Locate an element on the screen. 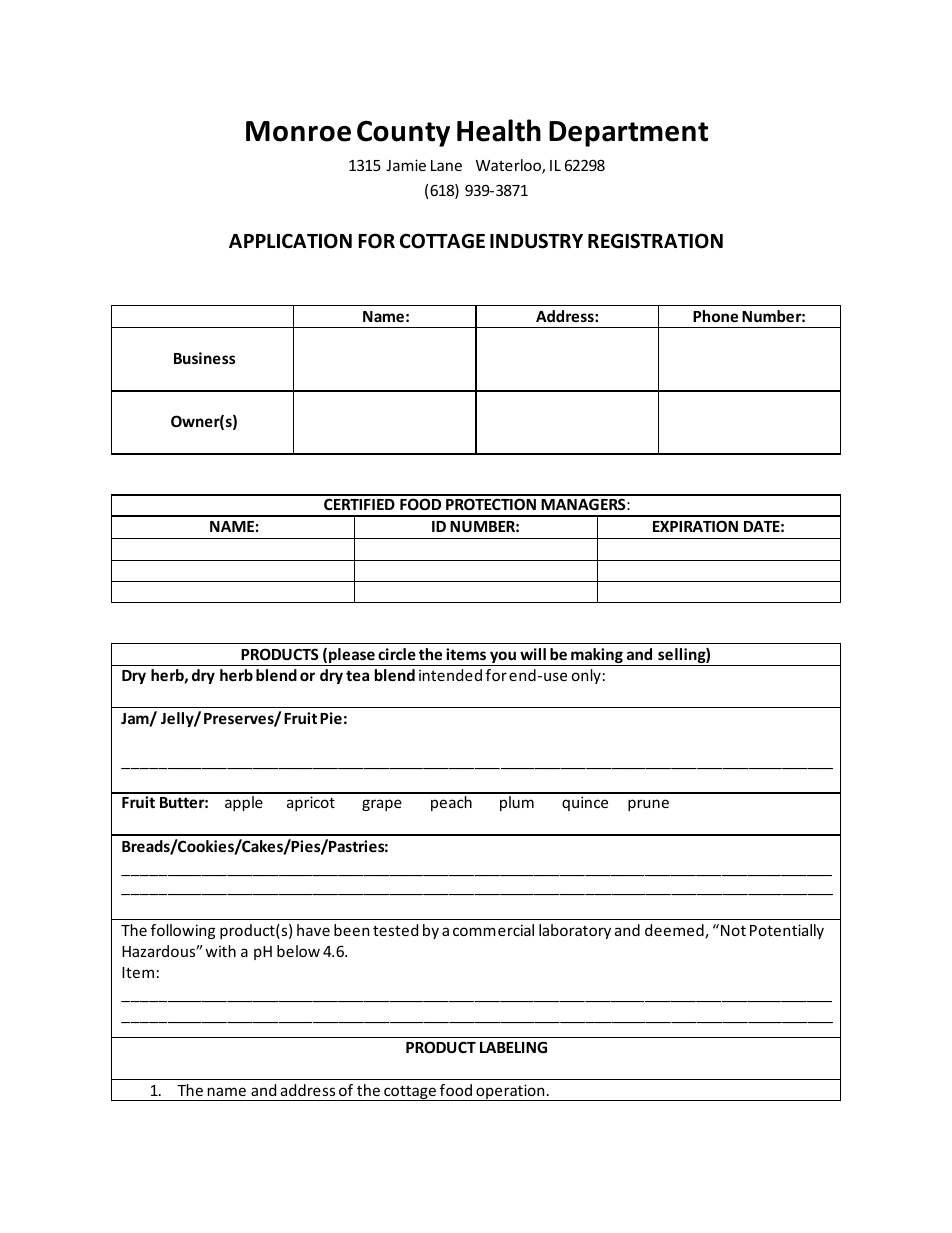  with is located at coordinates (221, 951).
